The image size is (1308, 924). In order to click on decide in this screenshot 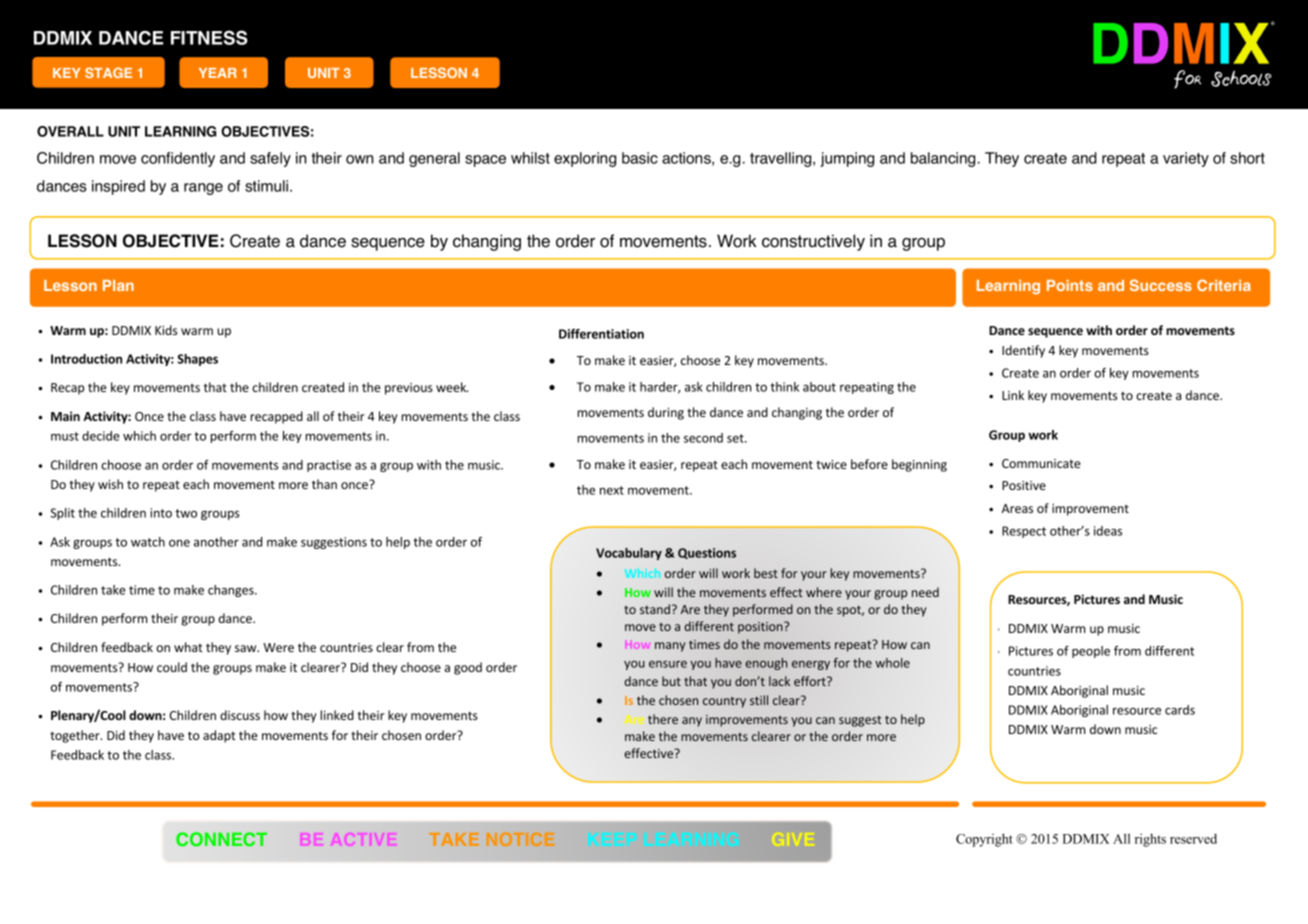, I will do `click(101, 436)`.
